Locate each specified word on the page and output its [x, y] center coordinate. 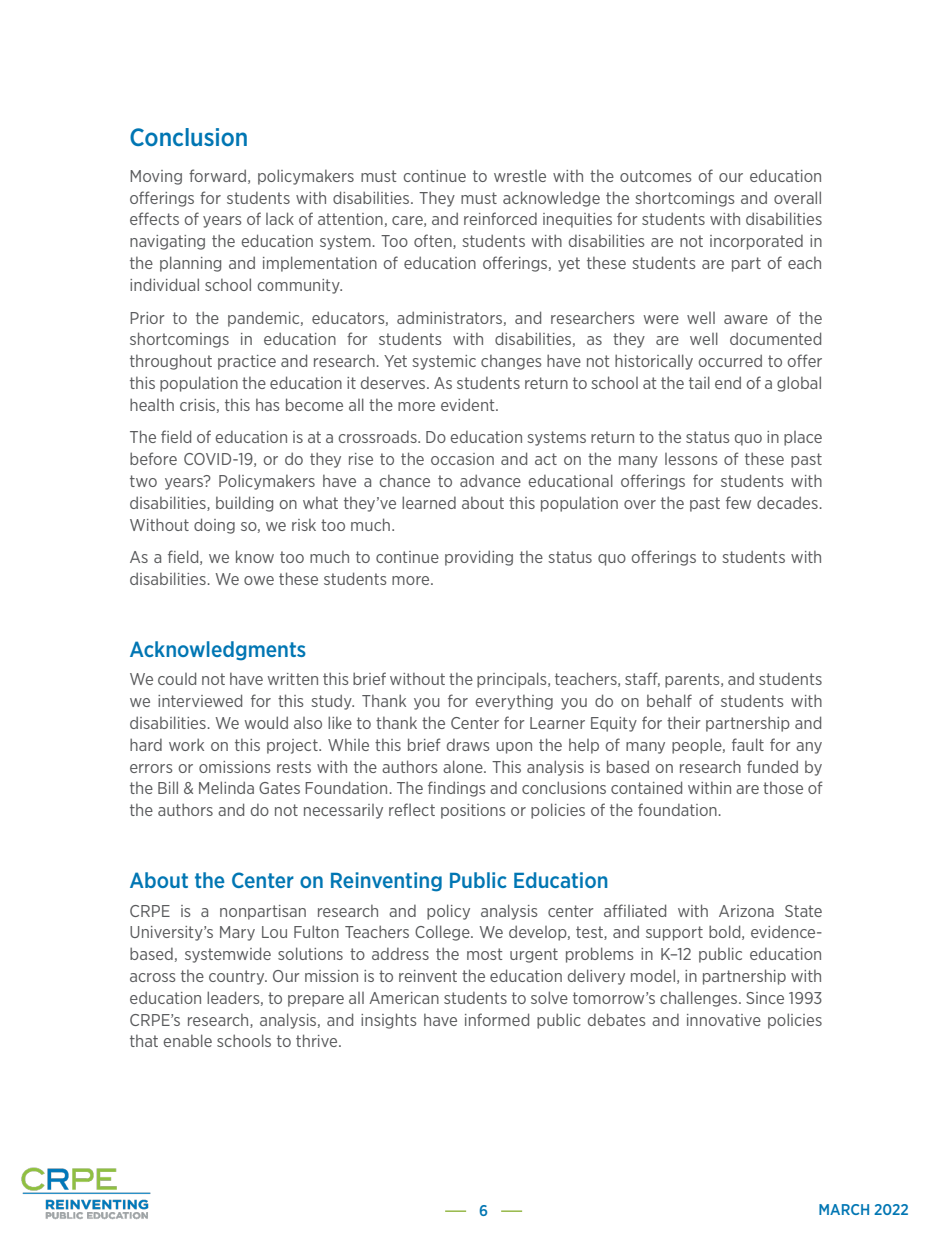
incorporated [756, 242]
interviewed [200, 700]
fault [748, 744]
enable [188, 1040]
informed [497, 1019]
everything [514, 702]
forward [217, 175]
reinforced [500, 218]
